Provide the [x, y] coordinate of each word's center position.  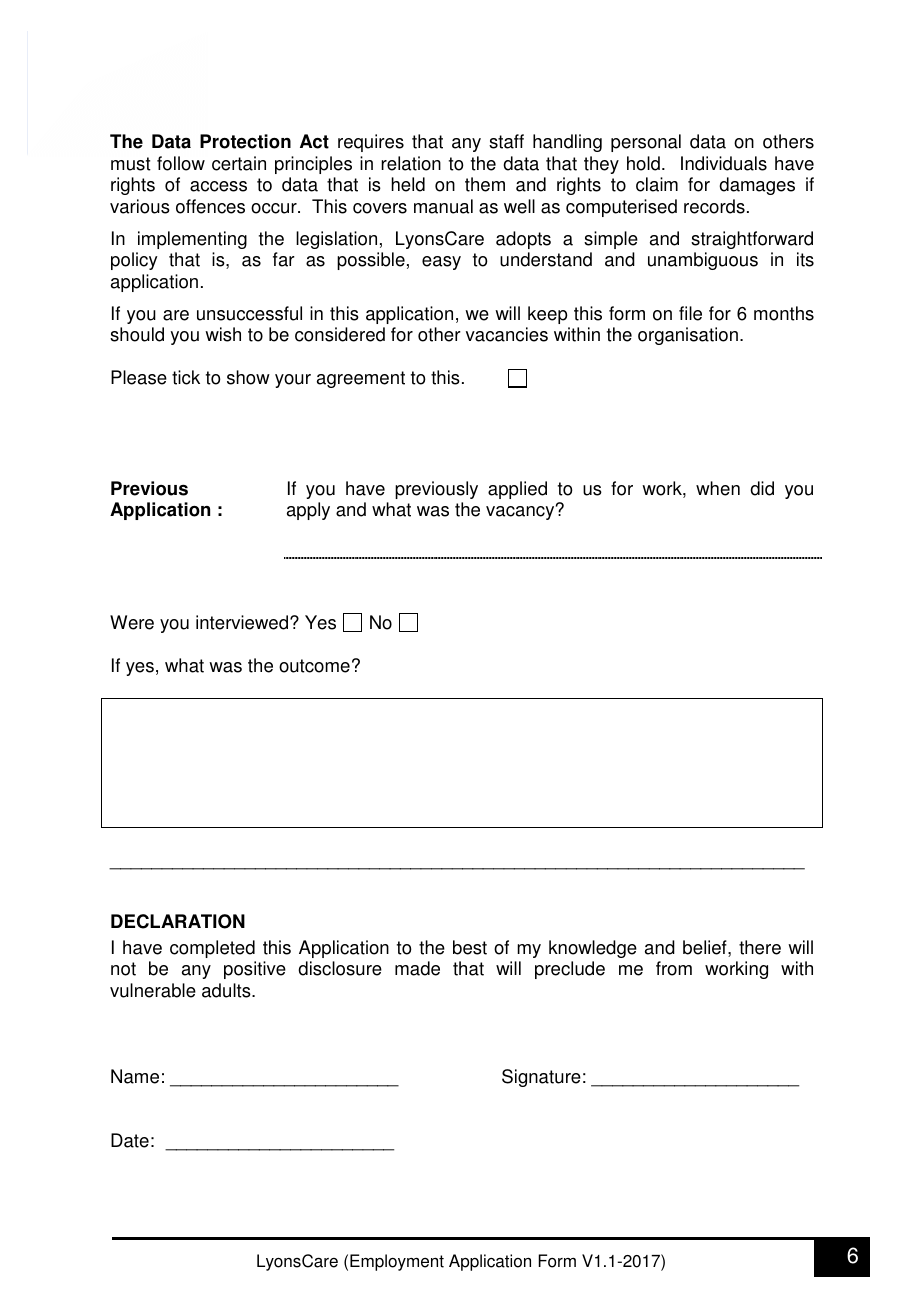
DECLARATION [178, 921]
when [718, 488]
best [470, 947]
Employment [397, 1262]
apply [308, 511]
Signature [541, 1078]
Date [130, 1140]
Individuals [724, 163]
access [218, 186]
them [485, 184]
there [760, 947]
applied [517, 490]
